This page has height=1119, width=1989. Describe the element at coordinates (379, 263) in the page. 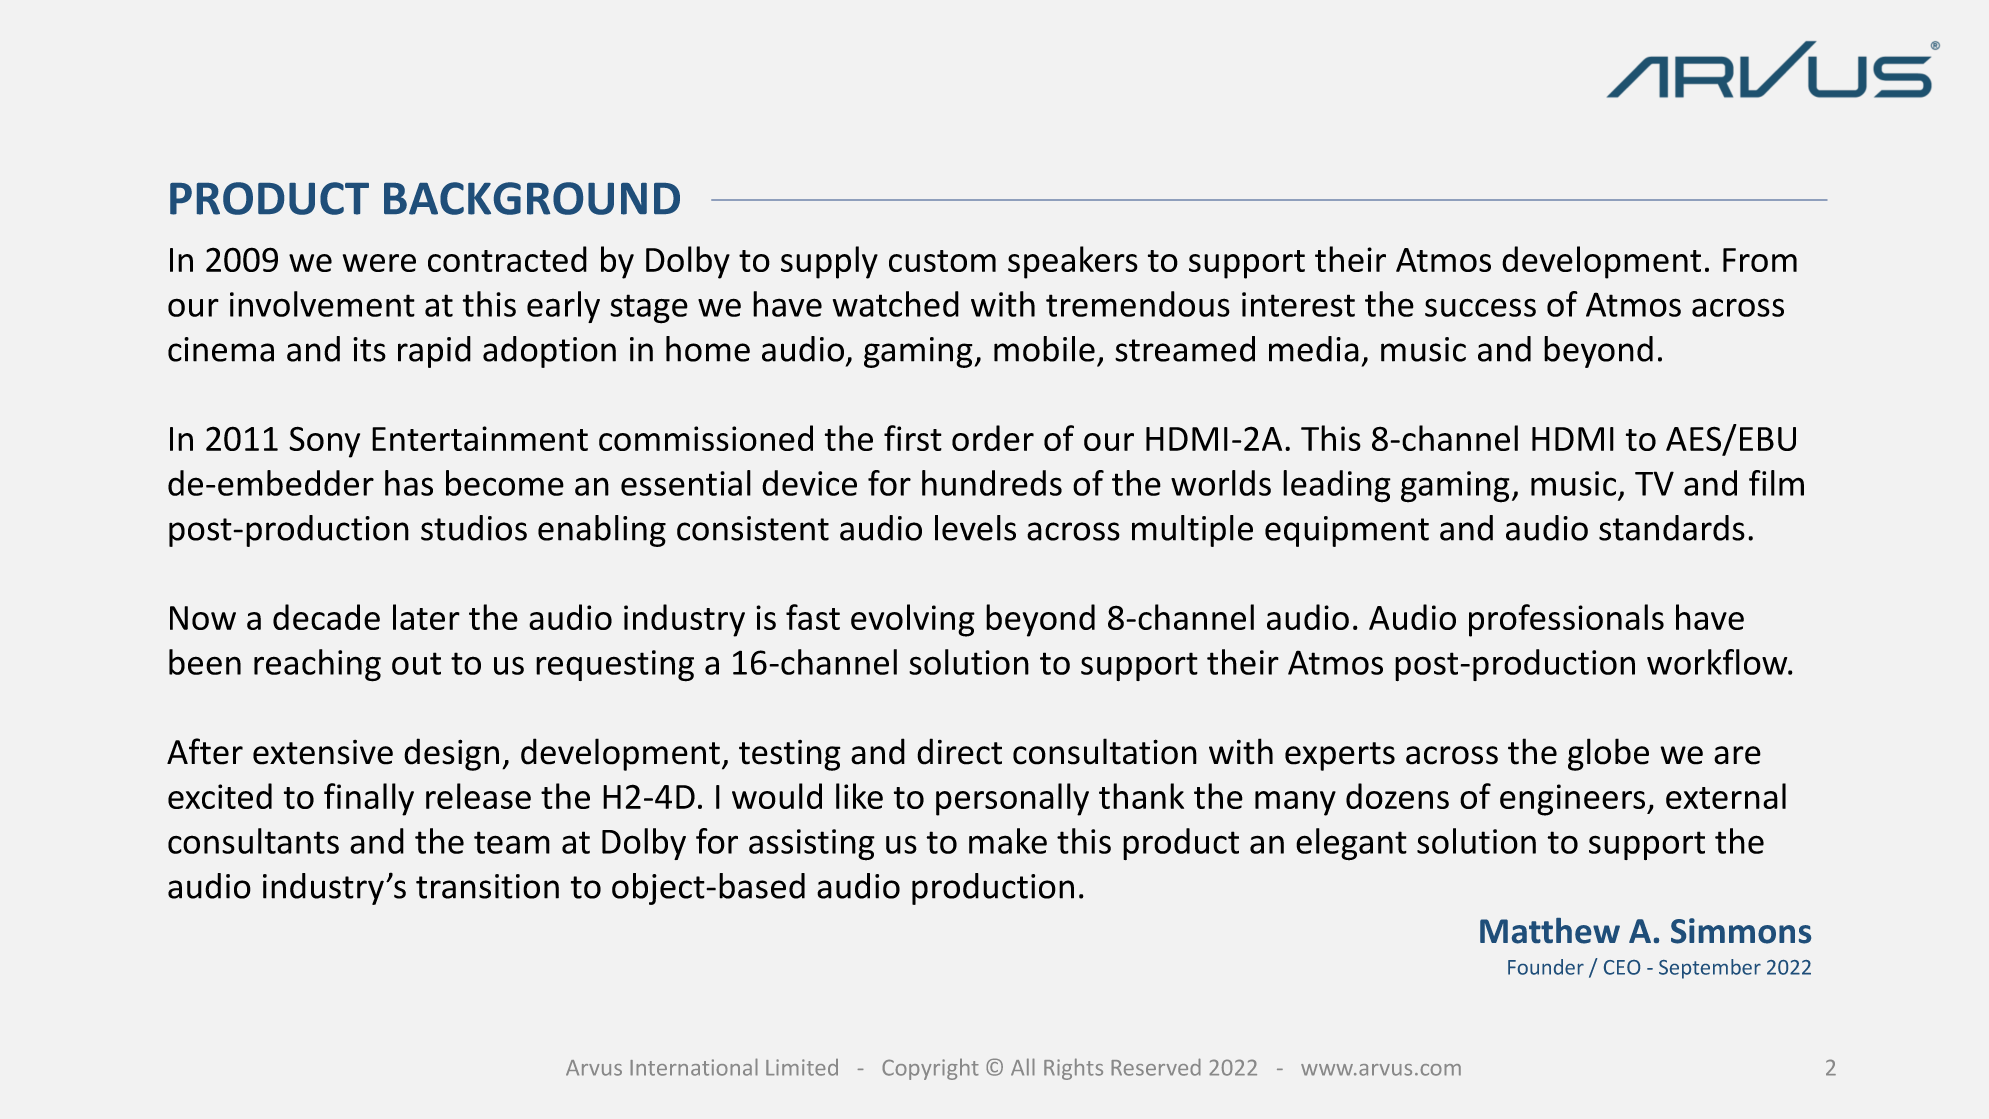

I see `were` at that location.
